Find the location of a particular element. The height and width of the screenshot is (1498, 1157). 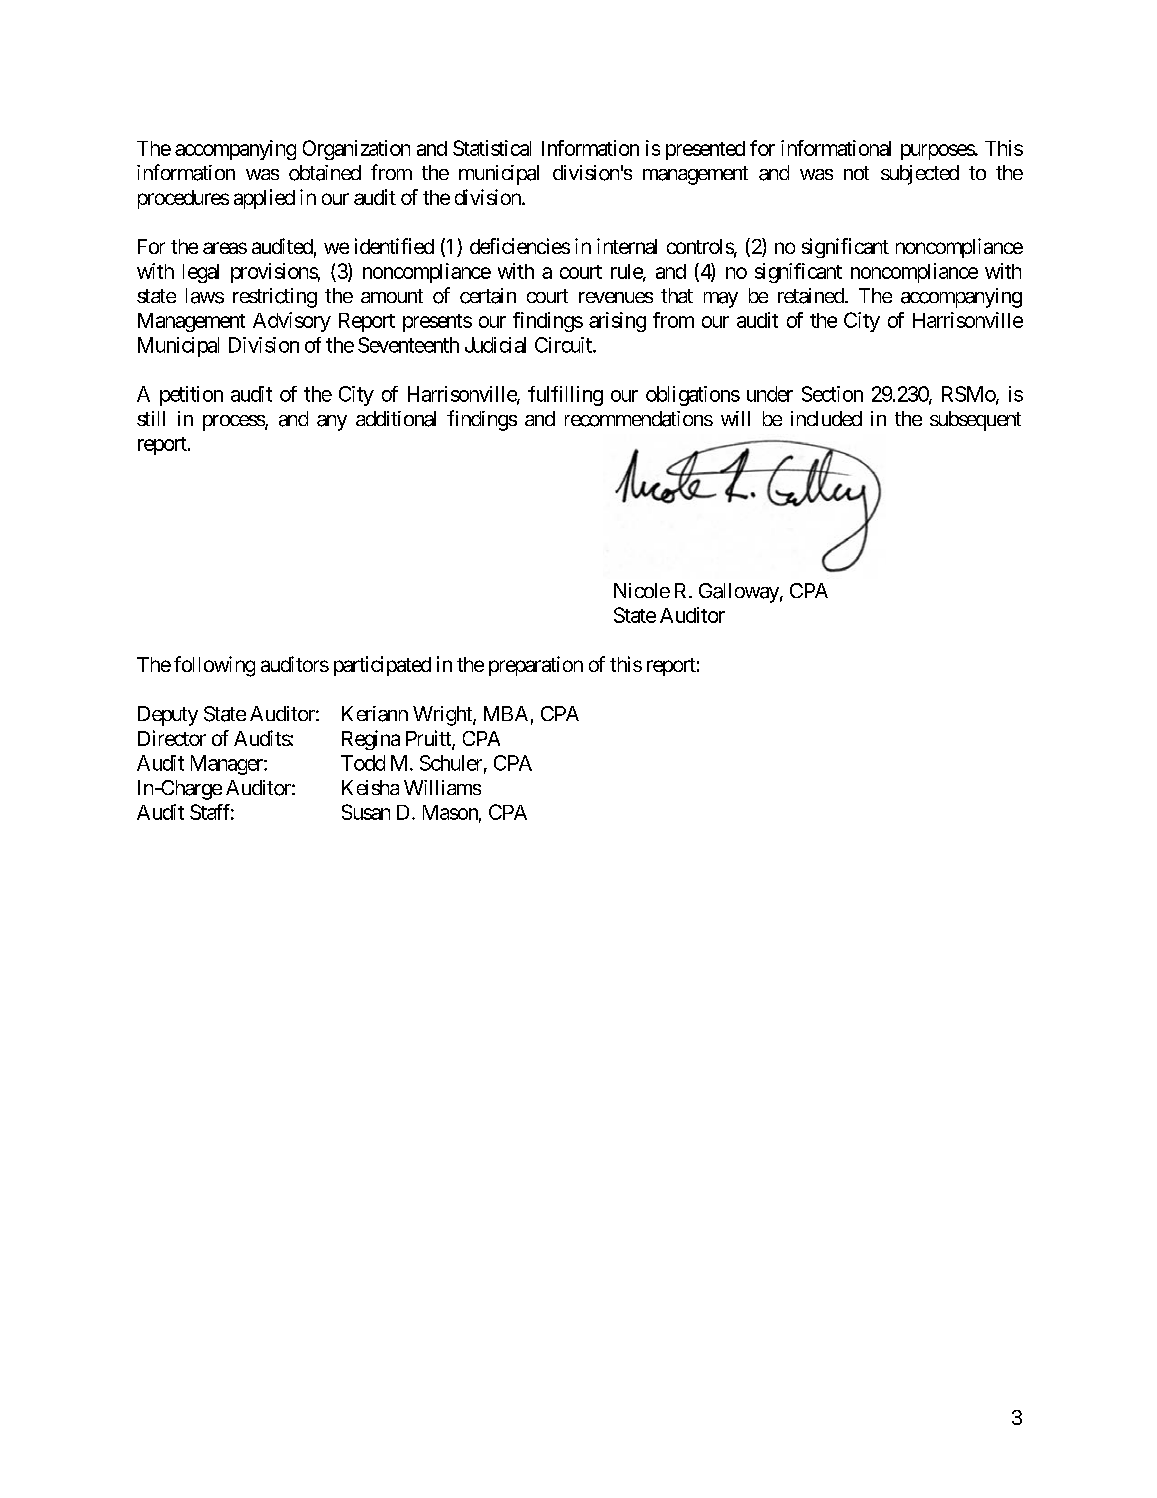

preparation is located at coordinates (536, 666).
